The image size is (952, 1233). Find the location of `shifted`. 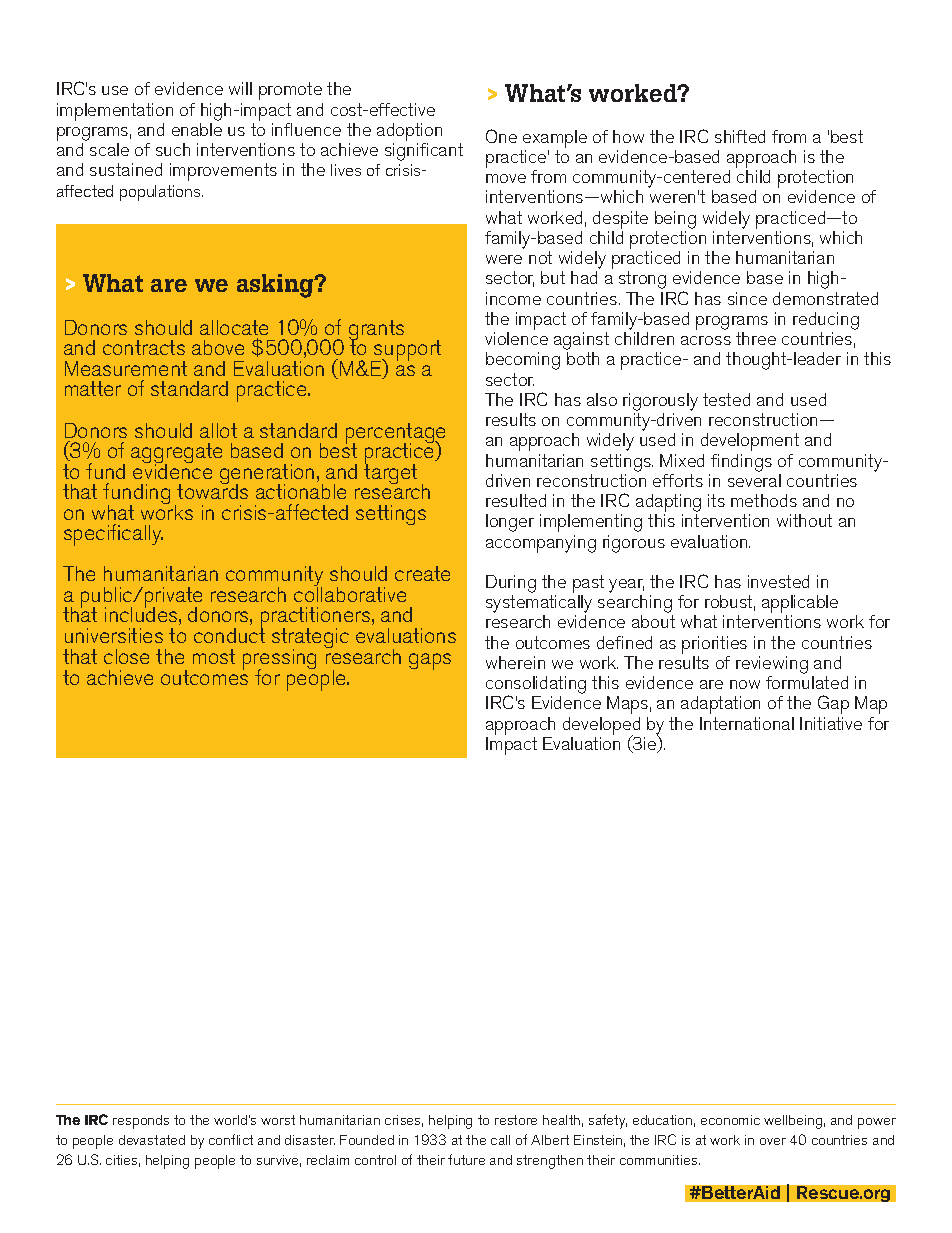

shifted is located at coordinates (740, 136).
